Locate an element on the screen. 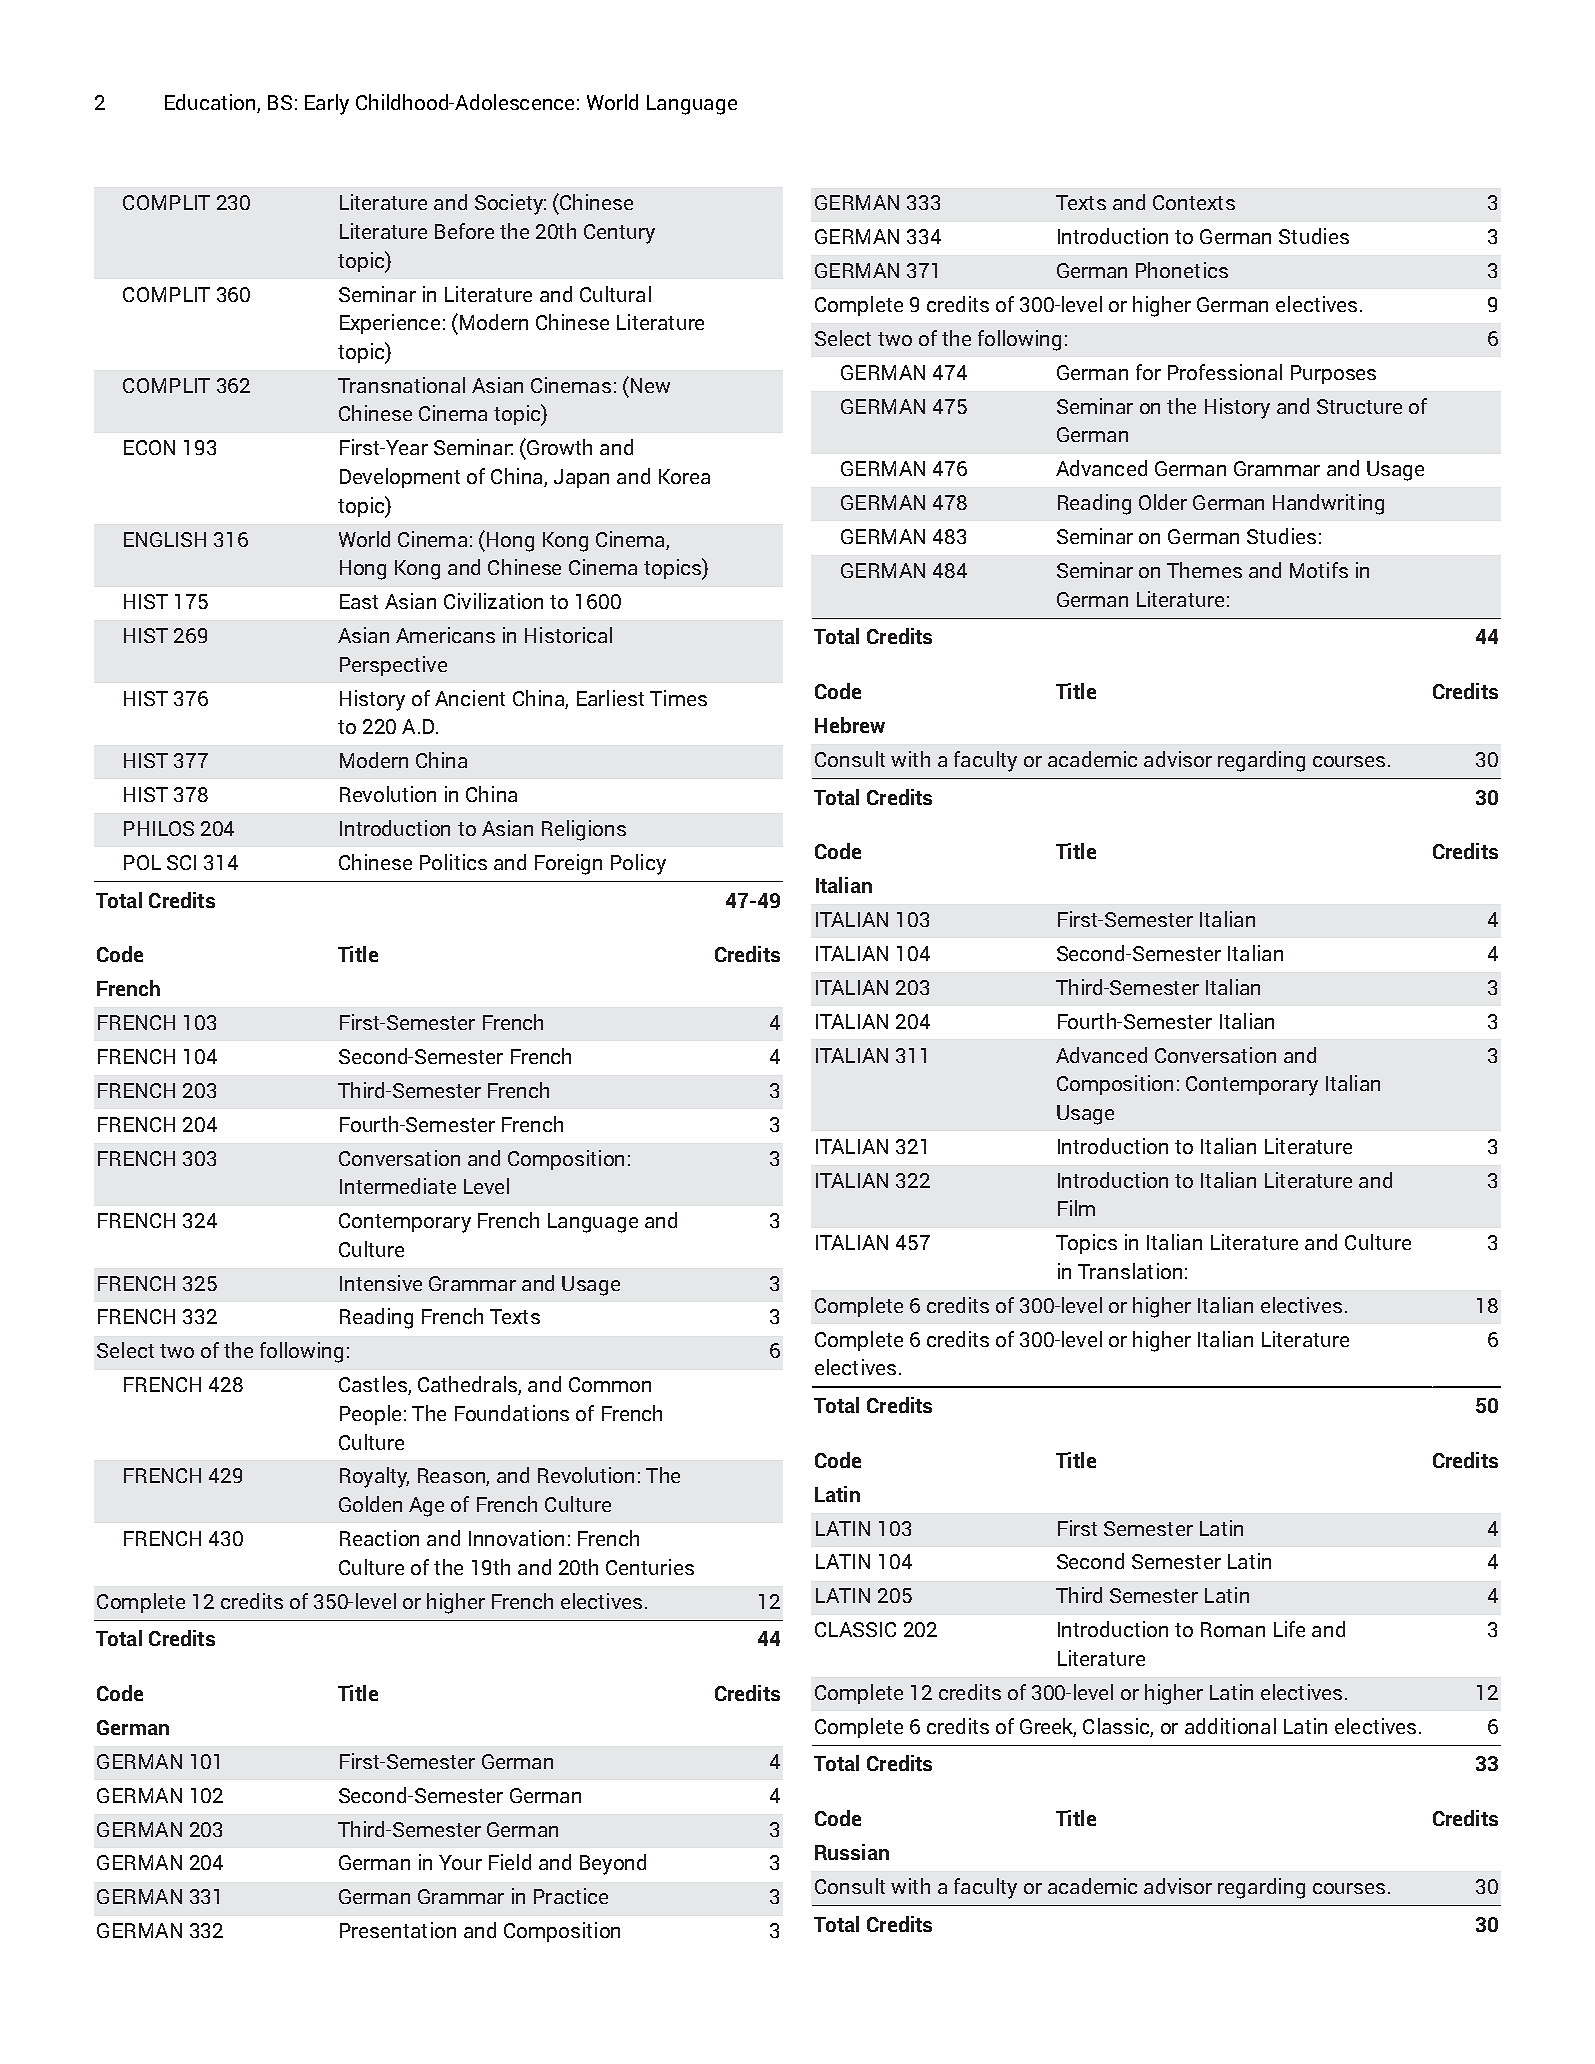 The width and height of the screenshot is (1595, 2064). Presentation is located at coordinates (398, 1930).
